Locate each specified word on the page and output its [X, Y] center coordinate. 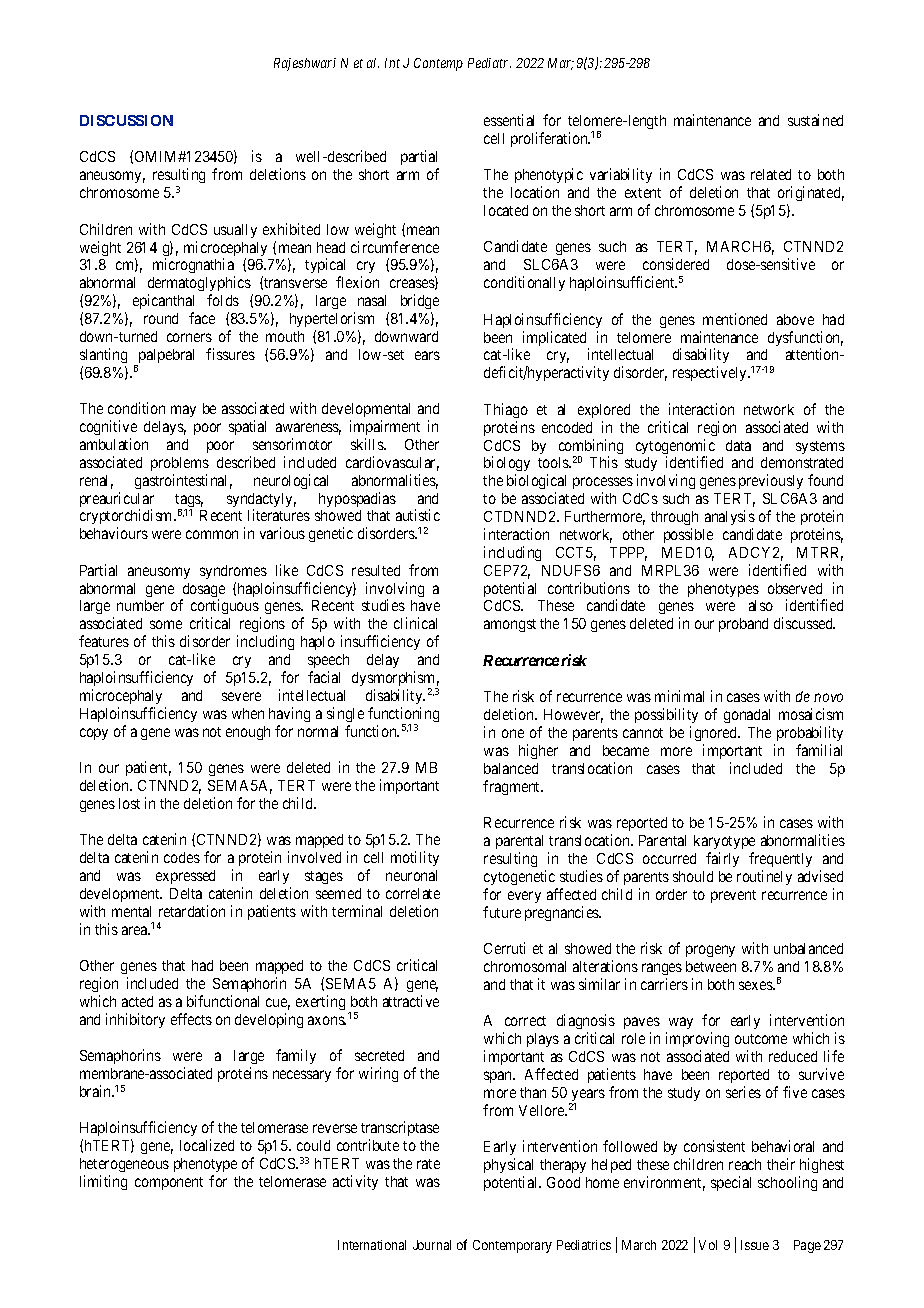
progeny [710, 951]
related [771, 174]
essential [509, 120]
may [183, 411]
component [169, 1183]
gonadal [747, 716]
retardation [192, 911]
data [738, 445]
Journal [432, 1245]
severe [241, 696]
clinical [415, 623]
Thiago [506, 410]
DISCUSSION [126, 120]
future [502, 912]
